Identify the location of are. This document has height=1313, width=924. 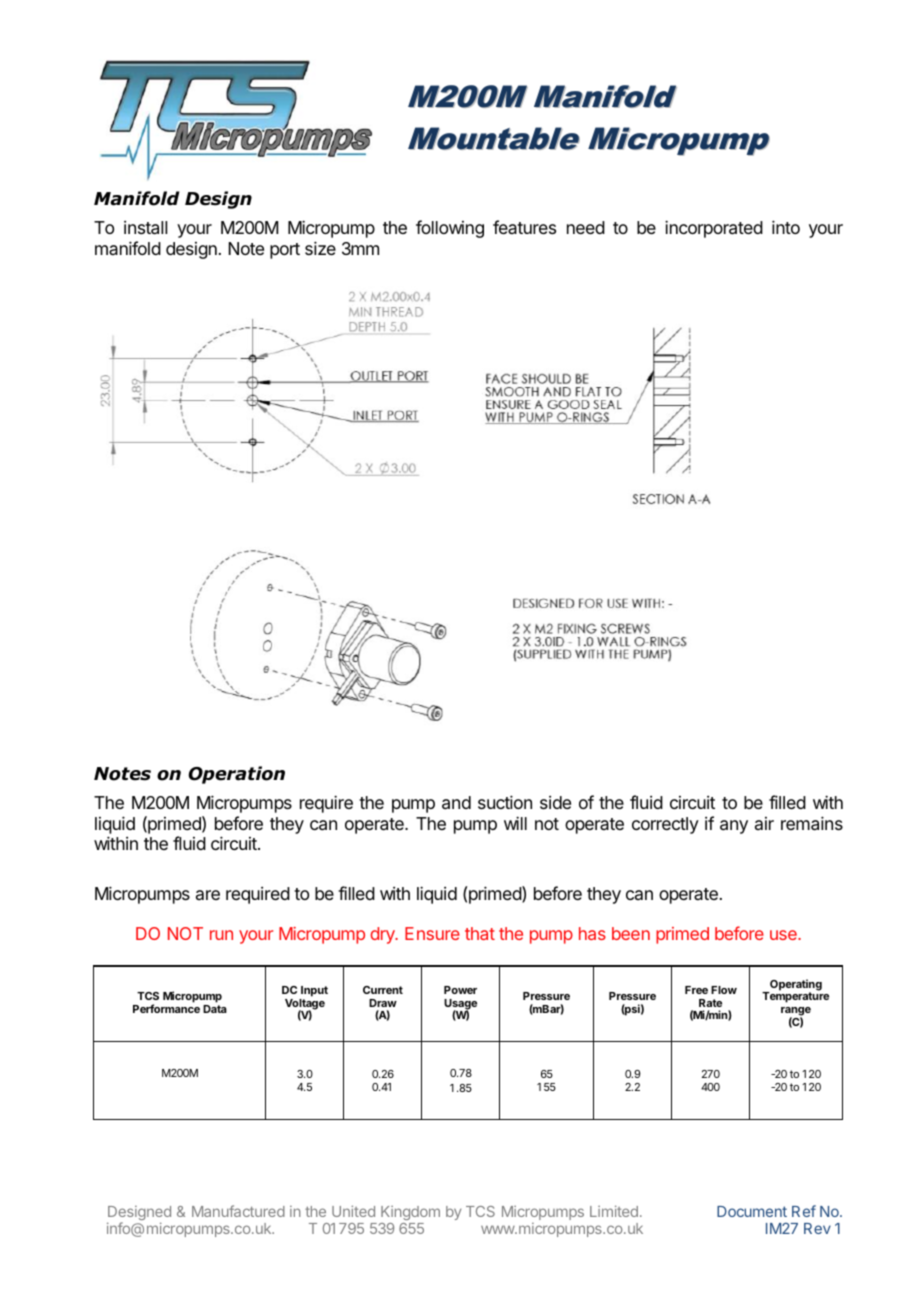
(208, 895).
